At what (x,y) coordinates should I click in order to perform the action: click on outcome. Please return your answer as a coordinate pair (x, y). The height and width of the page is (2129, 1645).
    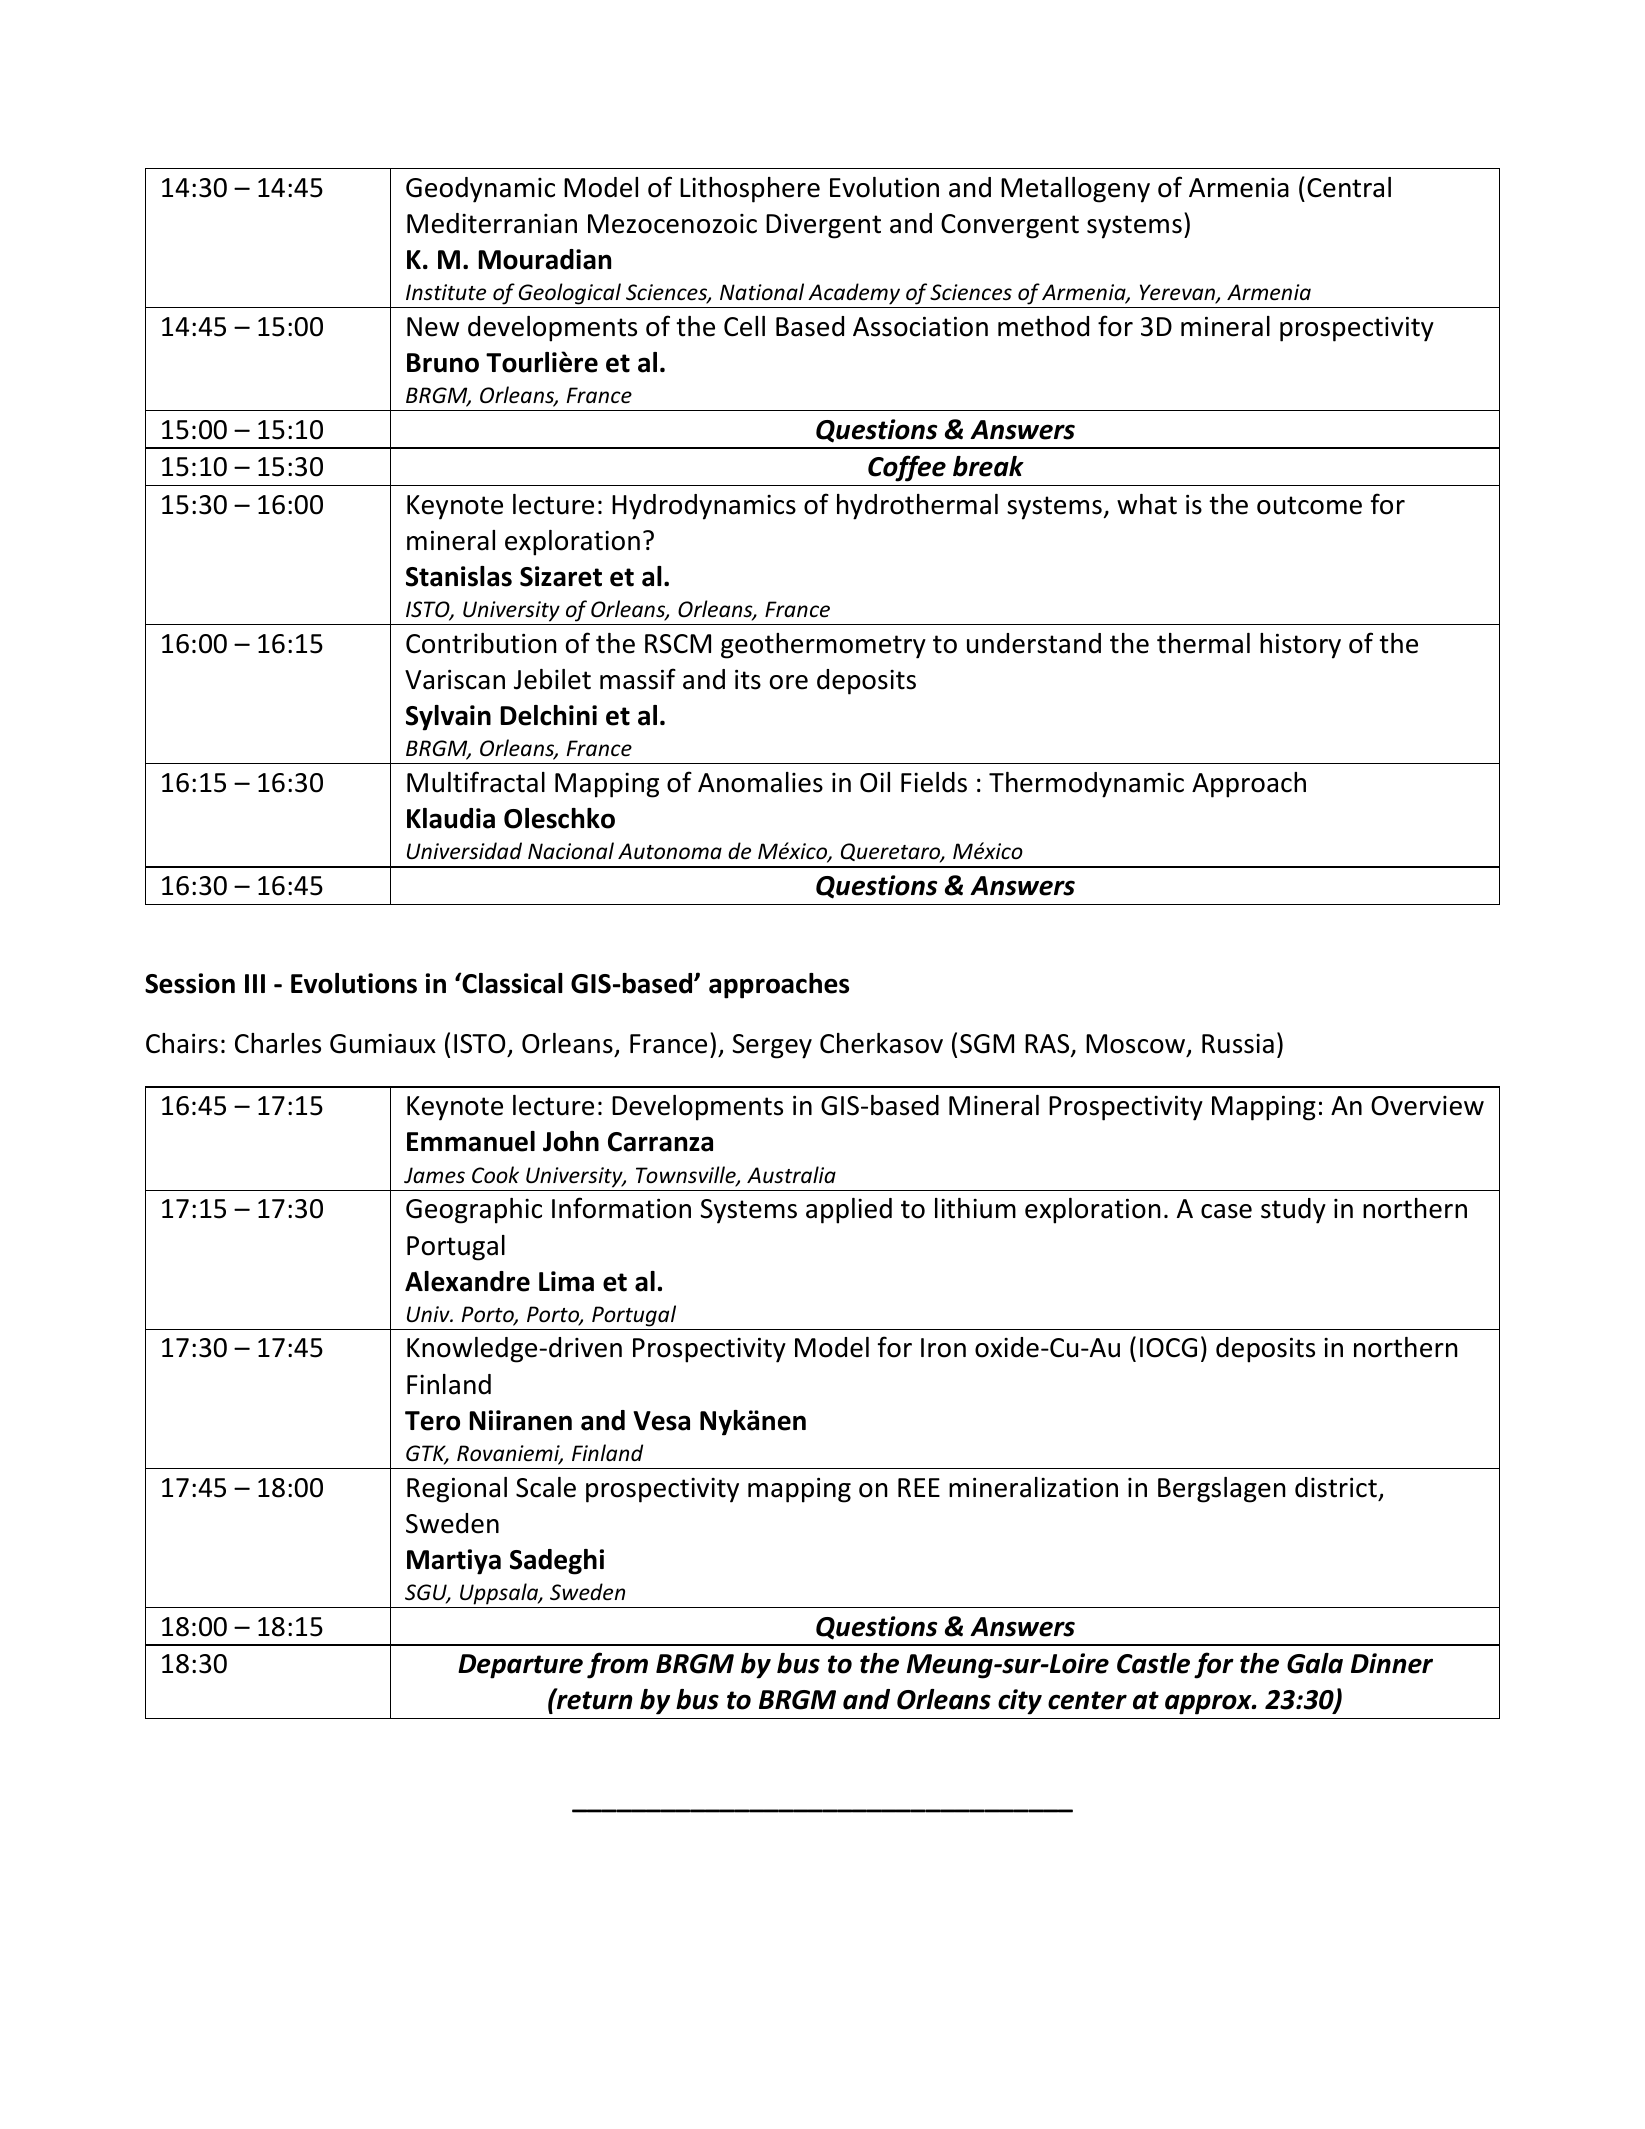
    Looking at the image, I should click on (1309, 505).
